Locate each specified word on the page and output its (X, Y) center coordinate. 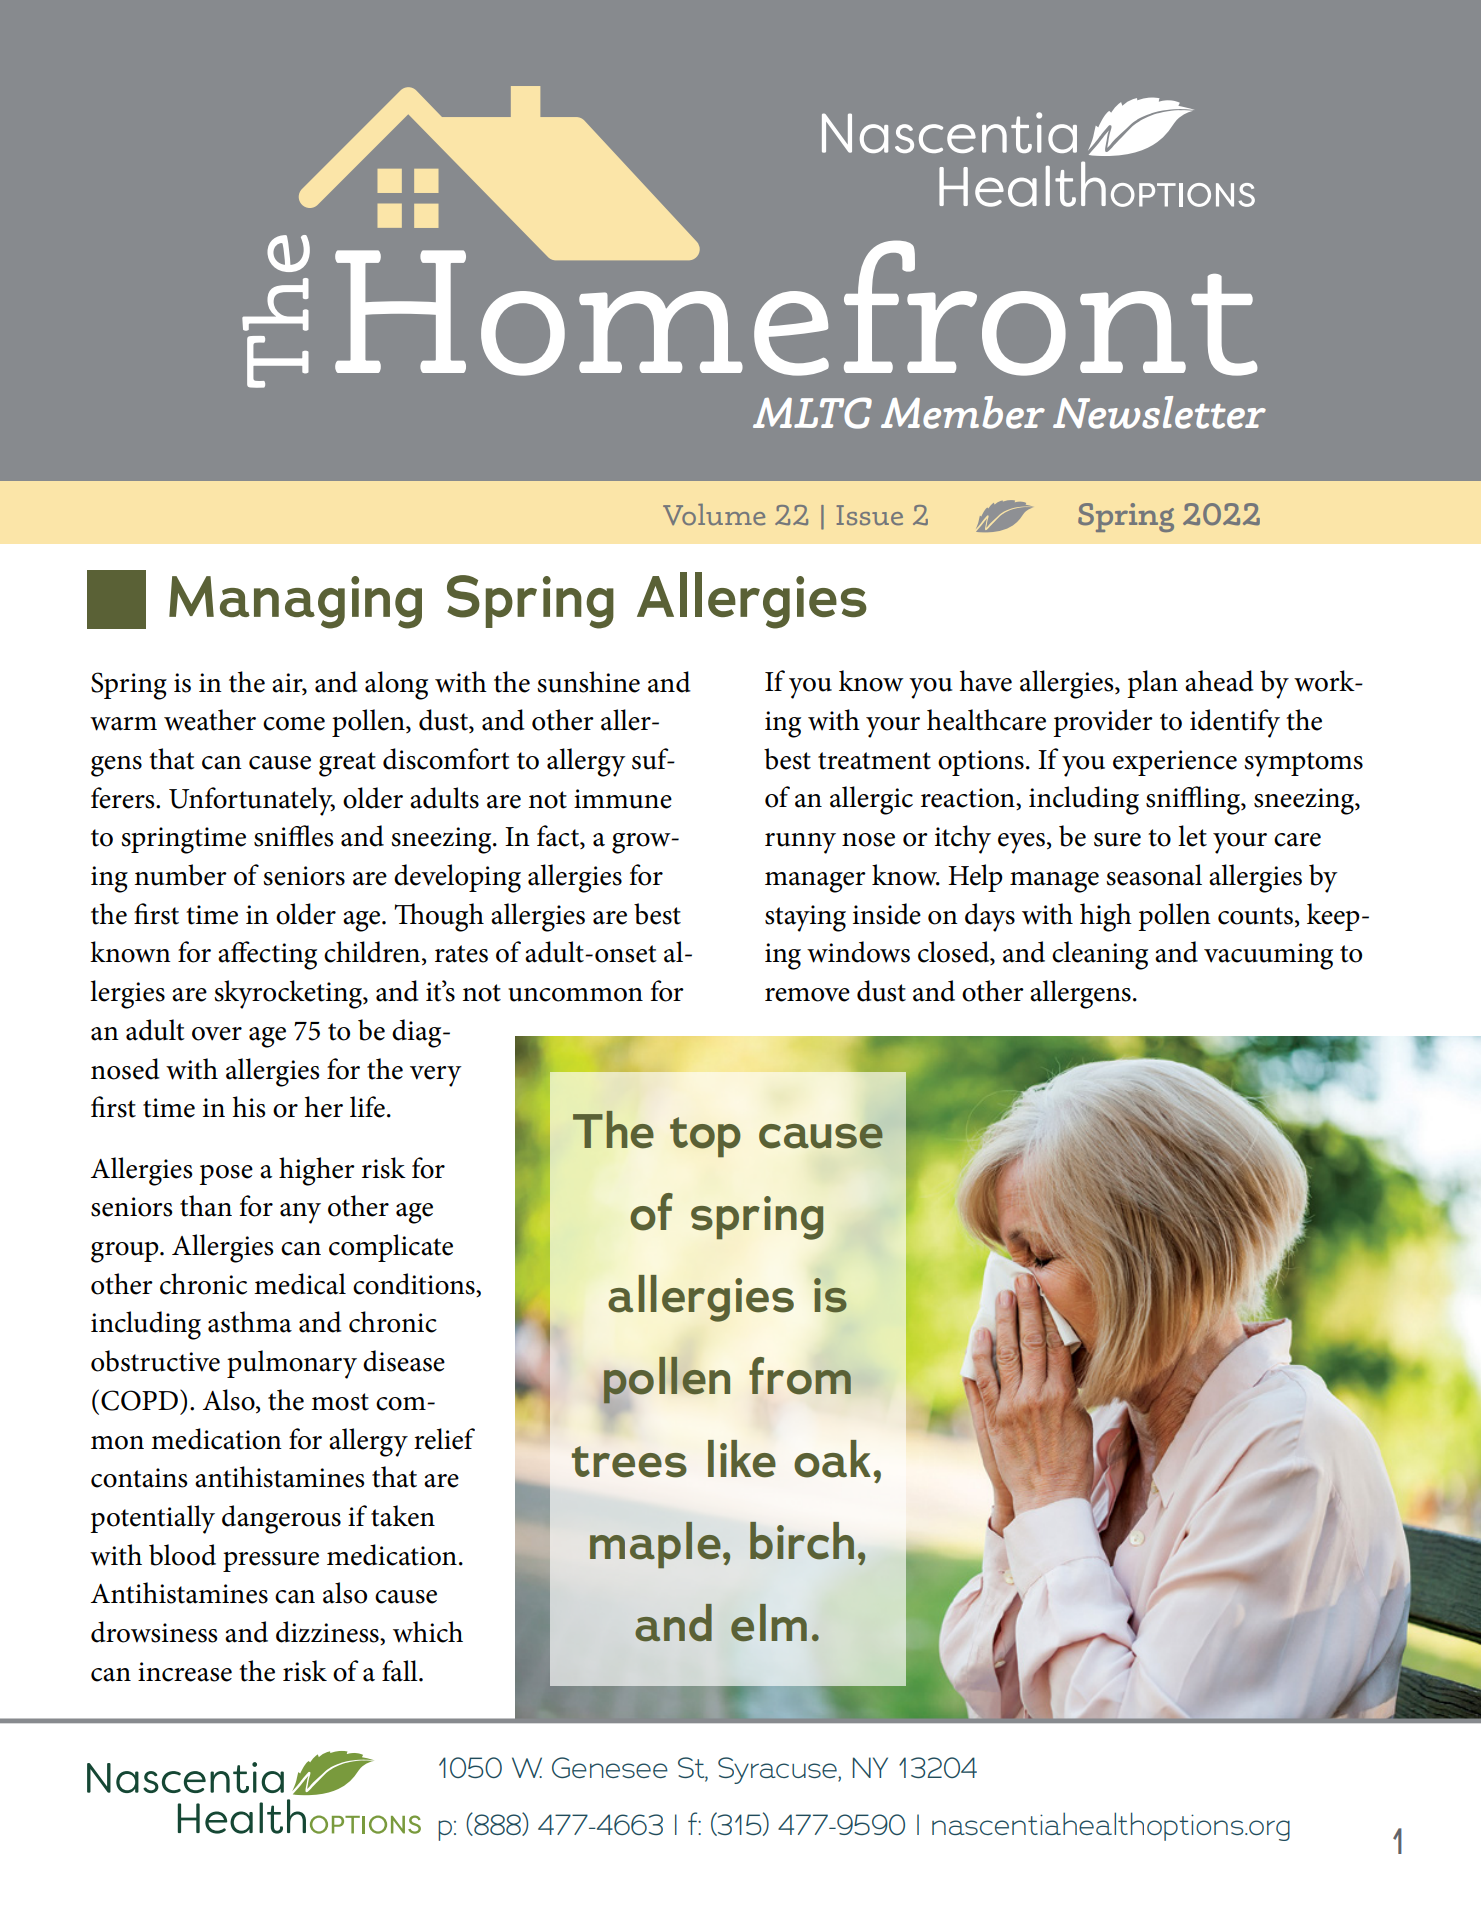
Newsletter (1159, 412)
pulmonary (292, 1364)
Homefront (796, 307)
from (800, 1376)
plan (1152, 684)
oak (832, 1459)
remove (807, 995)
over (217, 1034)
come (294, 724)
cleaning (1100, 955)
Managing (295, 602)
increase (185, 1672)
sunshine (588, 682)
